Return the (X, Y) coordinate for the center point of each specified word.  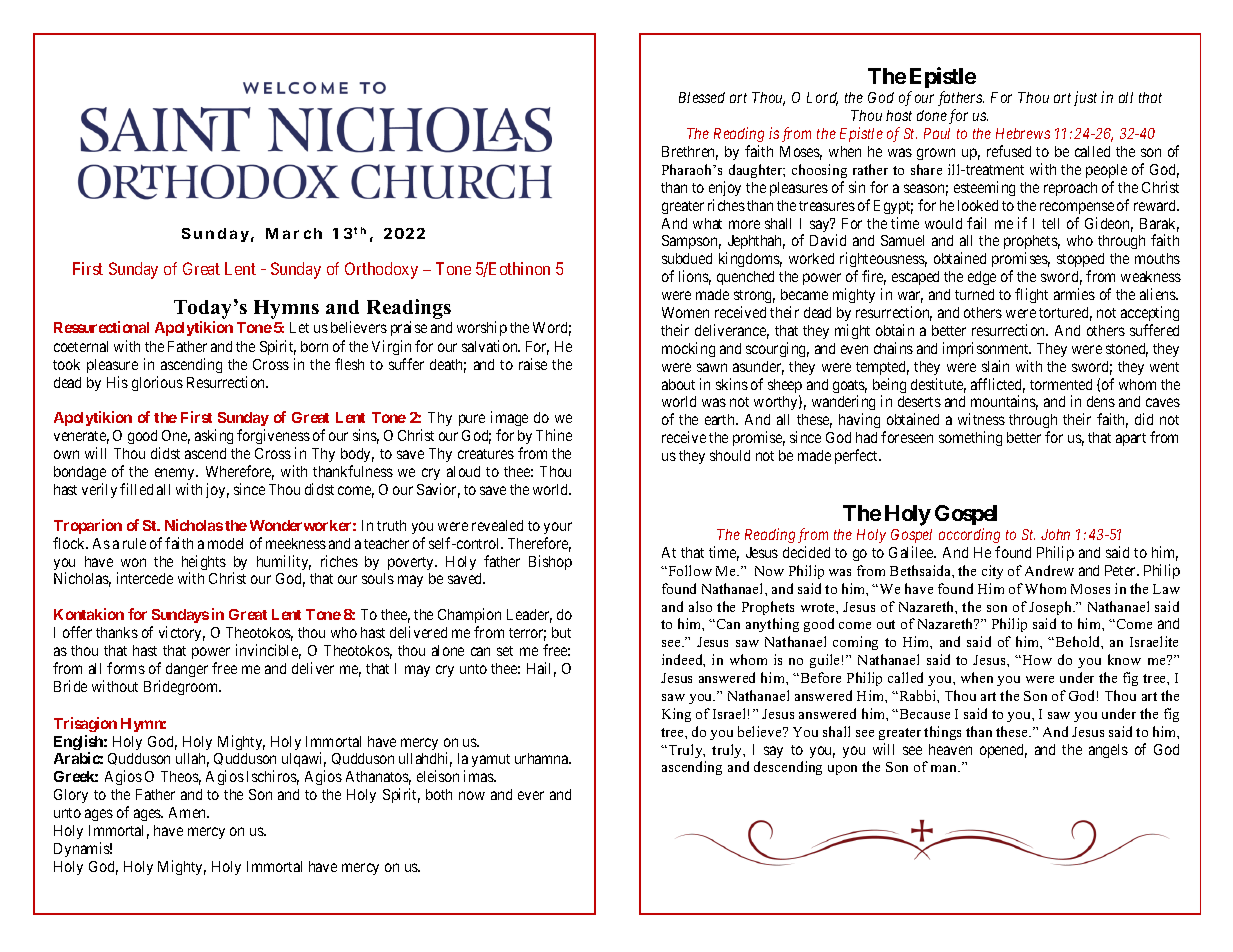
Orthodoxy (381, 270)
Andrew (1049, 570)
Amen (189, 812)
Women (685, 312)
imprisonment (987, 349)
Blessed (702, 97)
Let (299, 327)
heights (204, 564)
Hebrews (1023, 133)
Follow (689, 570)
